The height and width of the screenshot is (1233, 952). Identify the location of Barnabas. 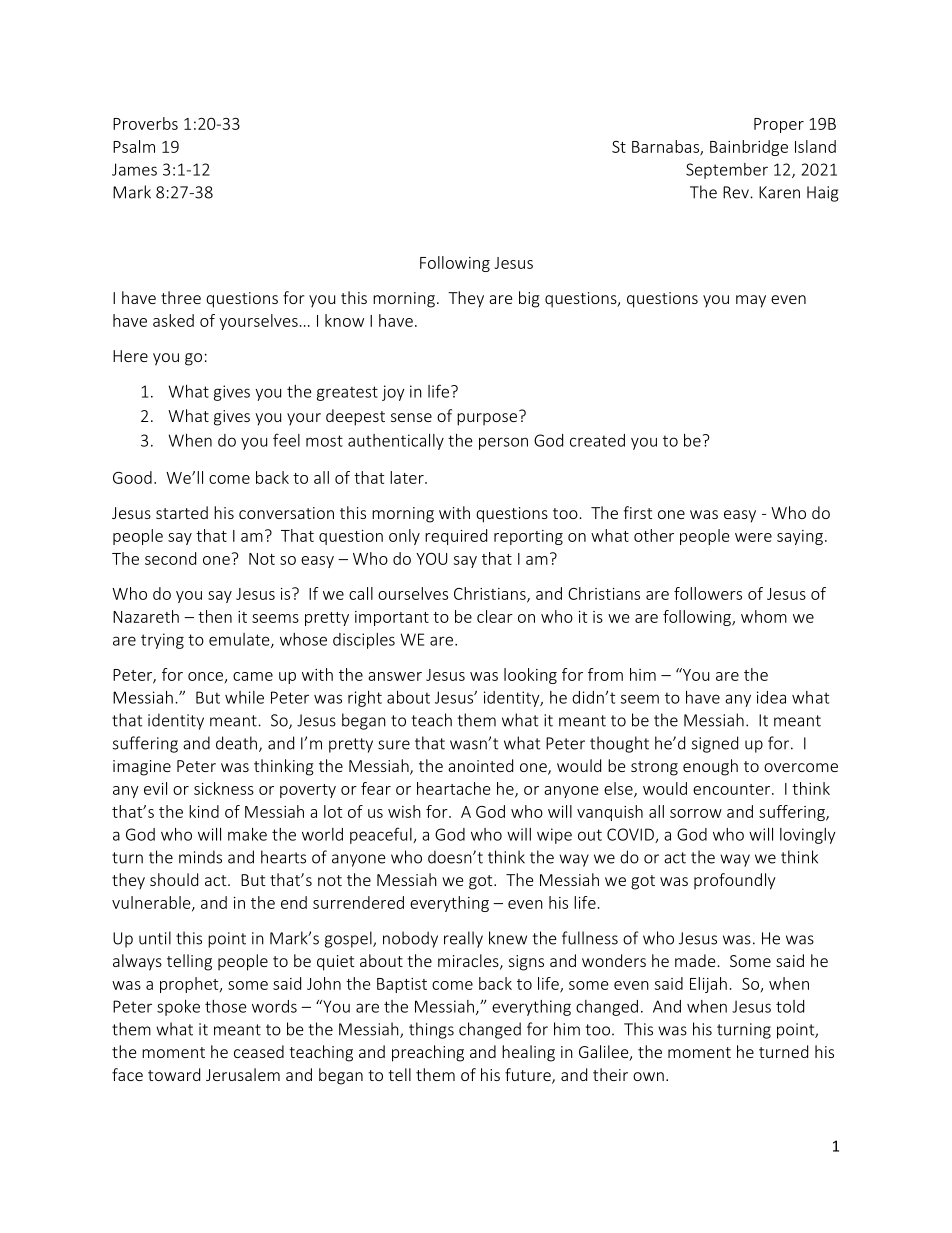
(666, 147).
